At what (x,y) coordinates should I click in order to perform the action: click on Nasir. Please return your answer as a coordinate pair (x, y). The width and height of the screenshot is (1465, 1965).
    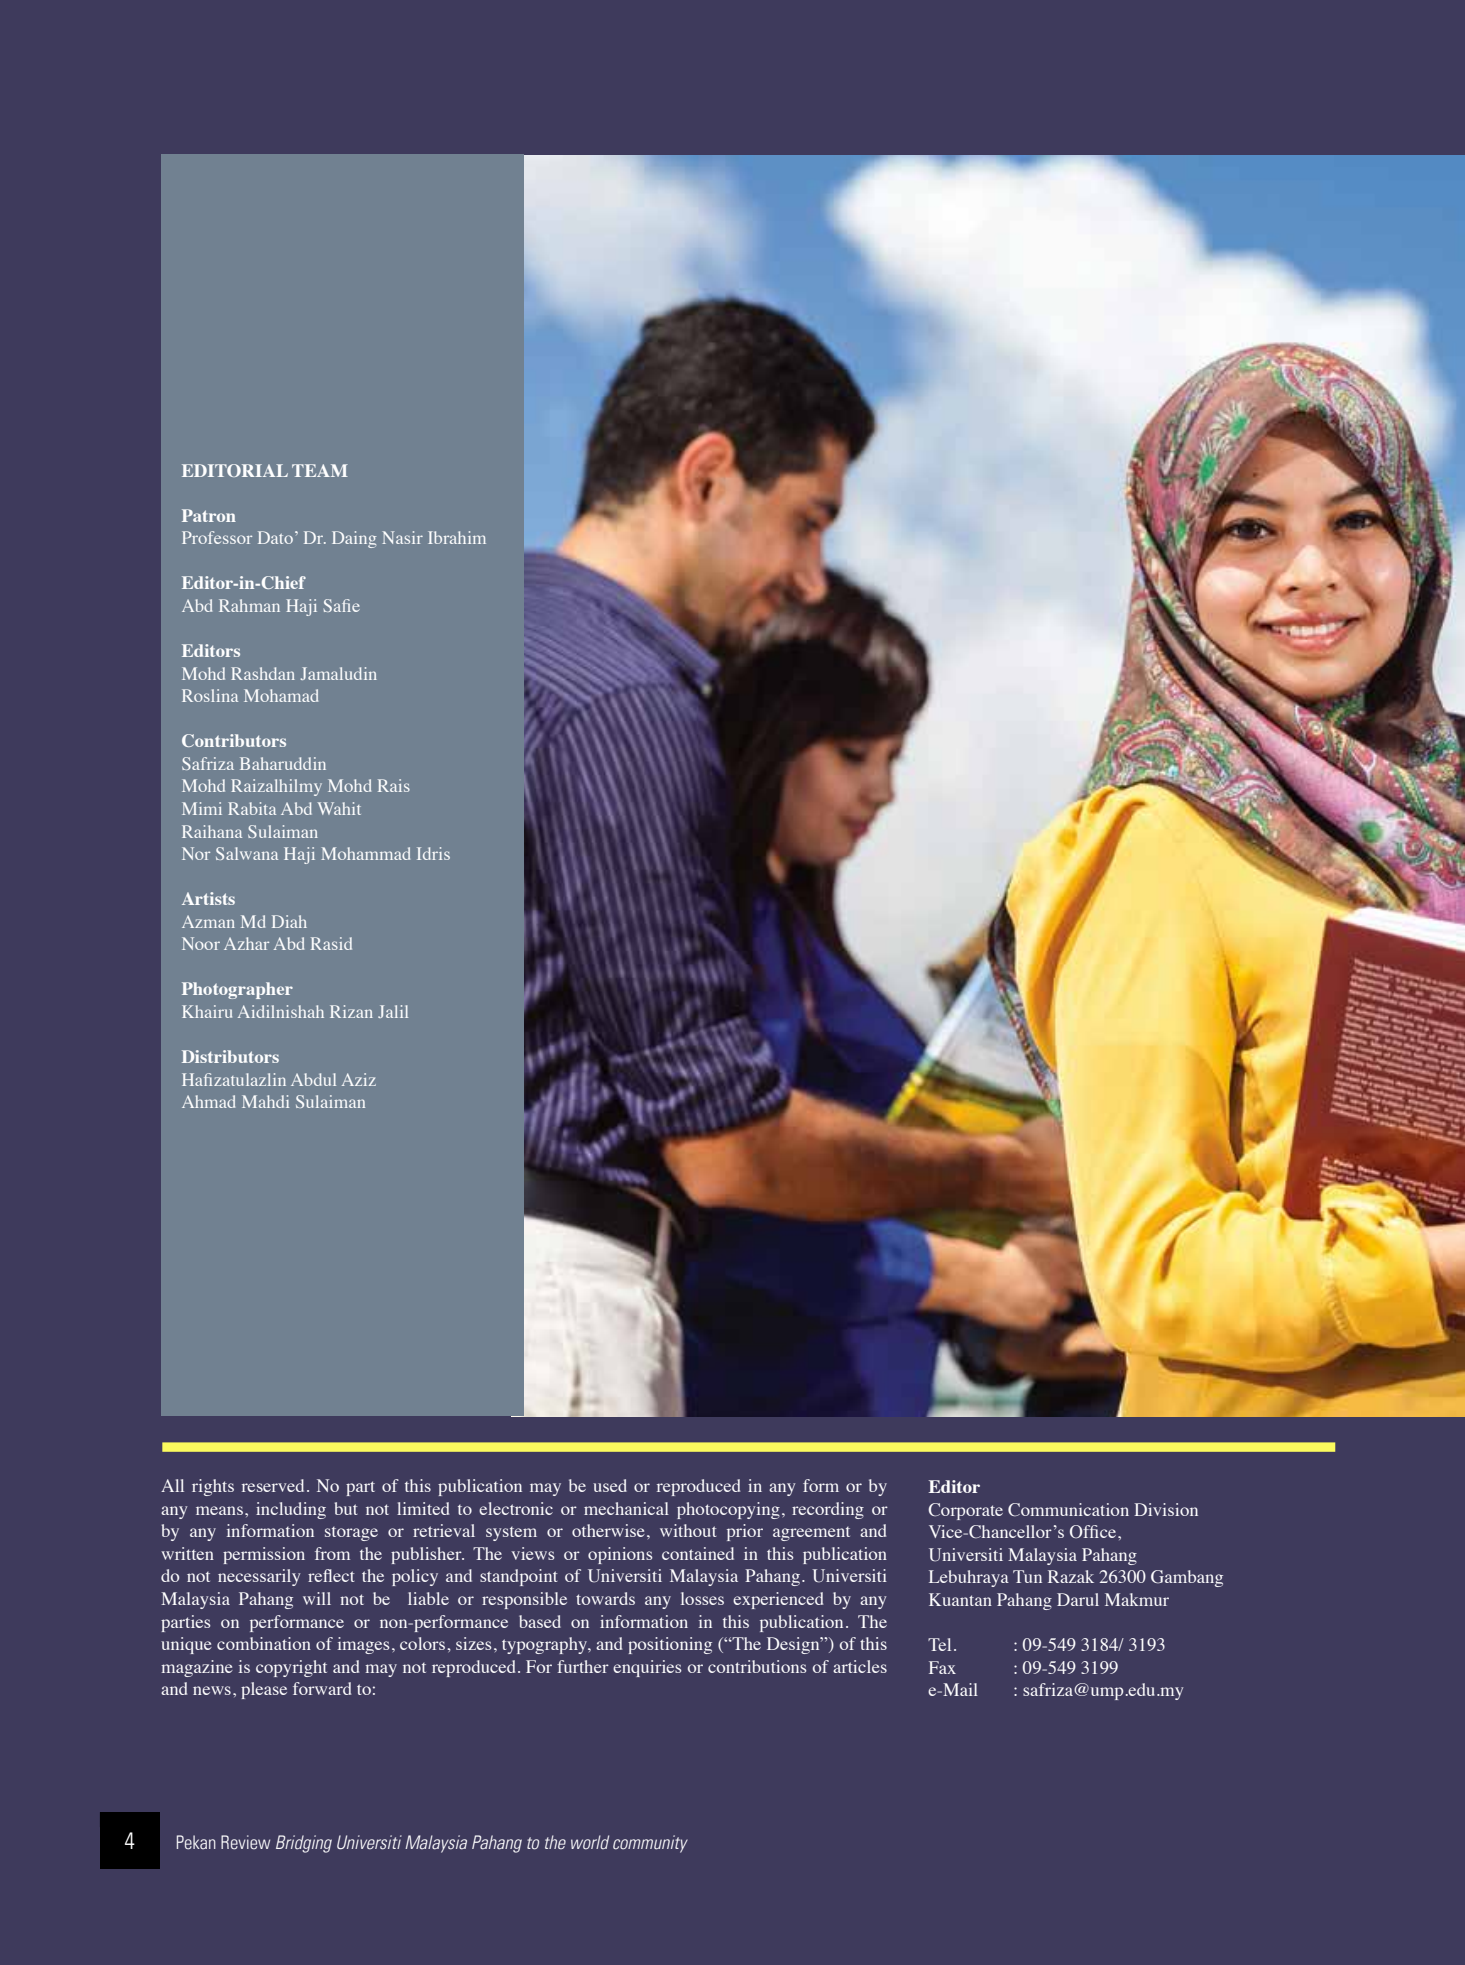
    Looking at the image, I should click on (402, 537).
